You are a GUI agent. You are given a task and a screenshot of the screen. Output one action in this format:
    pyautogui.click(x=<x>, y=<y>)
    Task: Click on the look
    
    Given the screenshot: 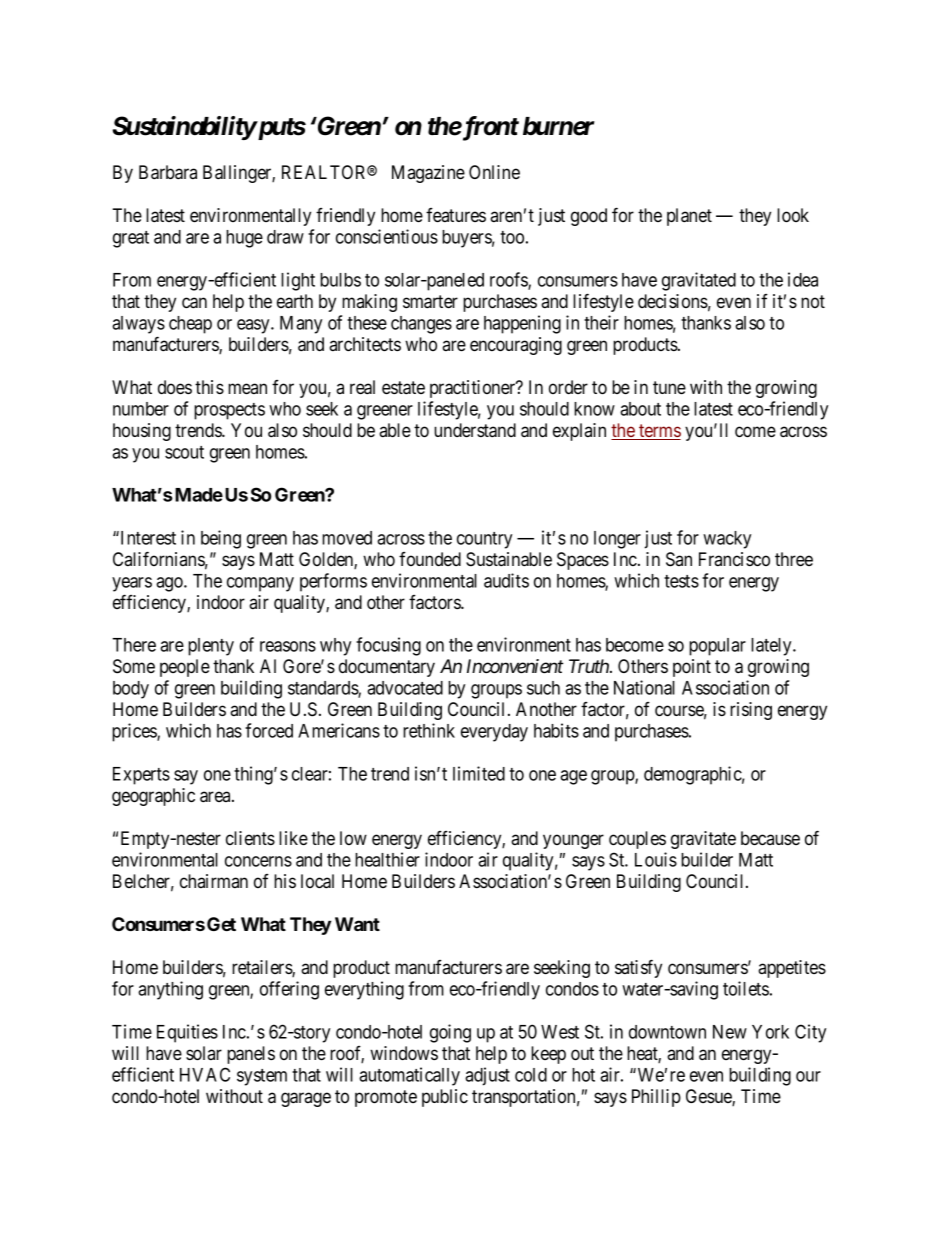 What is the action you would take?
    pyautogui.click(x=793, y=215)
